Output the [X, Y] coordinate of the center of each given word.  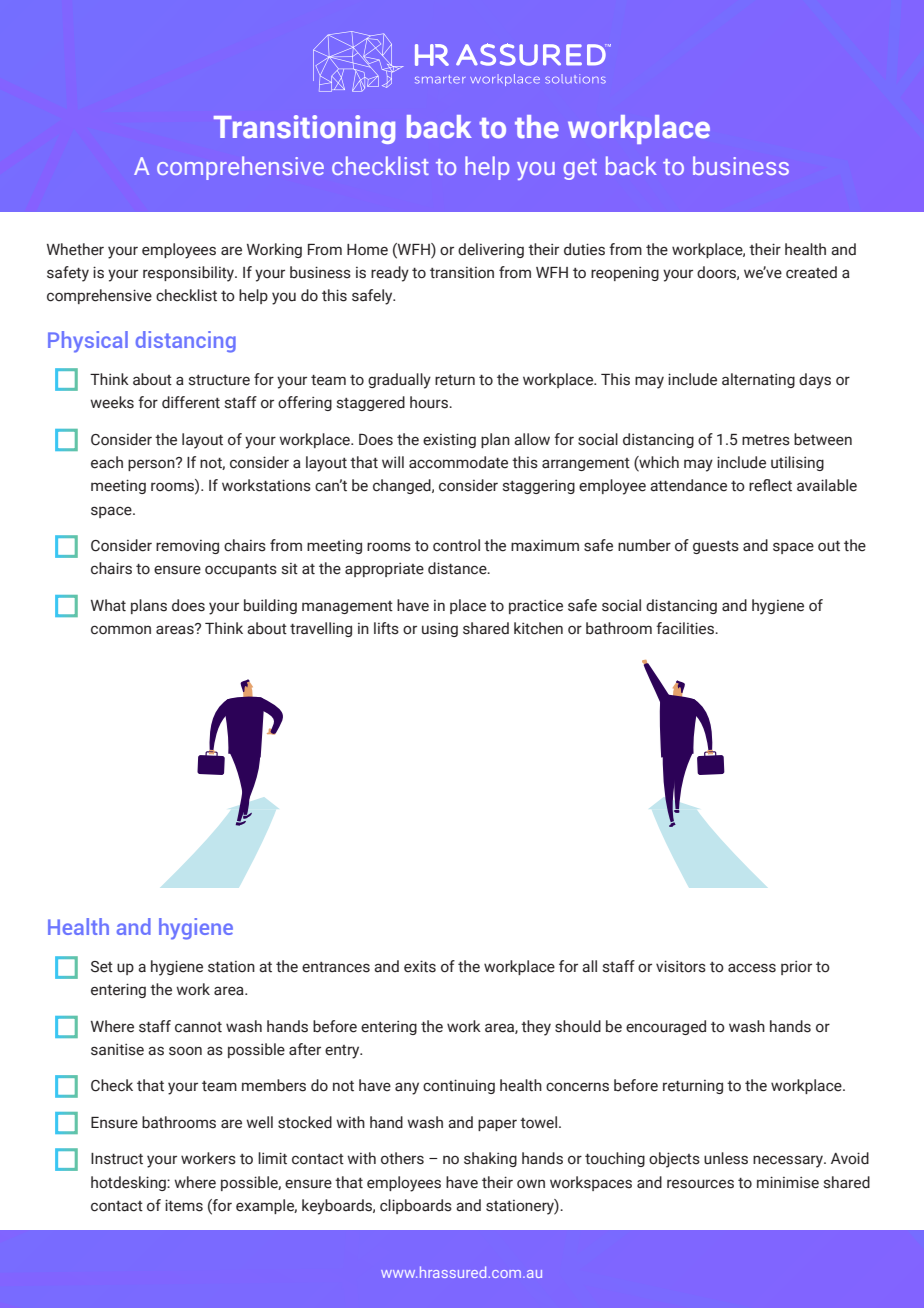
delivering [491, 250]
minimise [788, 1182]
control [456, 545]
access [752, 968]
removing [187, 547]
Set [102, 967]
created [811, 272]
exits [420, 966]
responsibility [189, 274]
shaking [490, 1159]
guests [716, 547]
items [184, 1205]
